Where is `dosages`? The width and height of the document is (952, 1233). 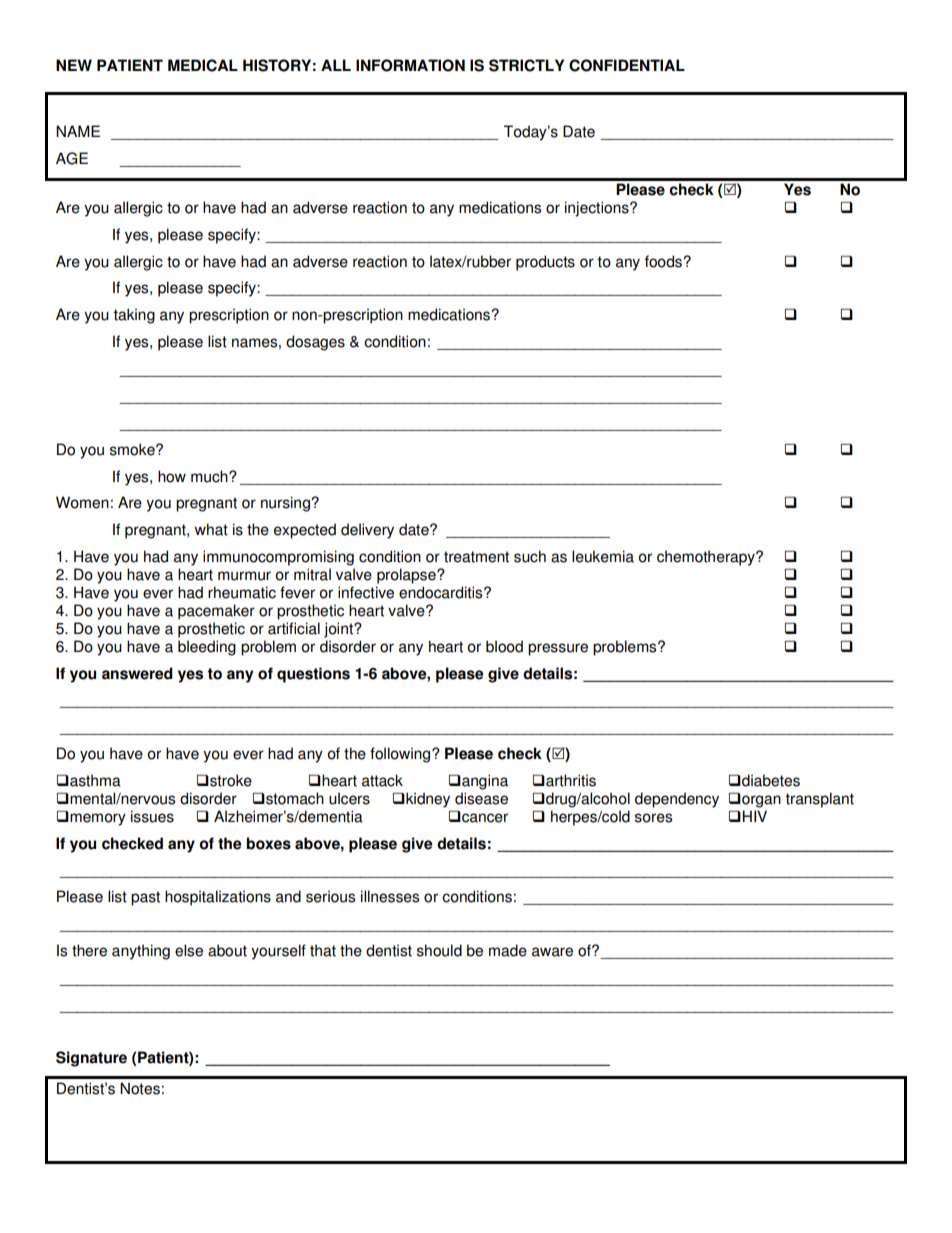 dosages is located at coordinates (315, 343).
